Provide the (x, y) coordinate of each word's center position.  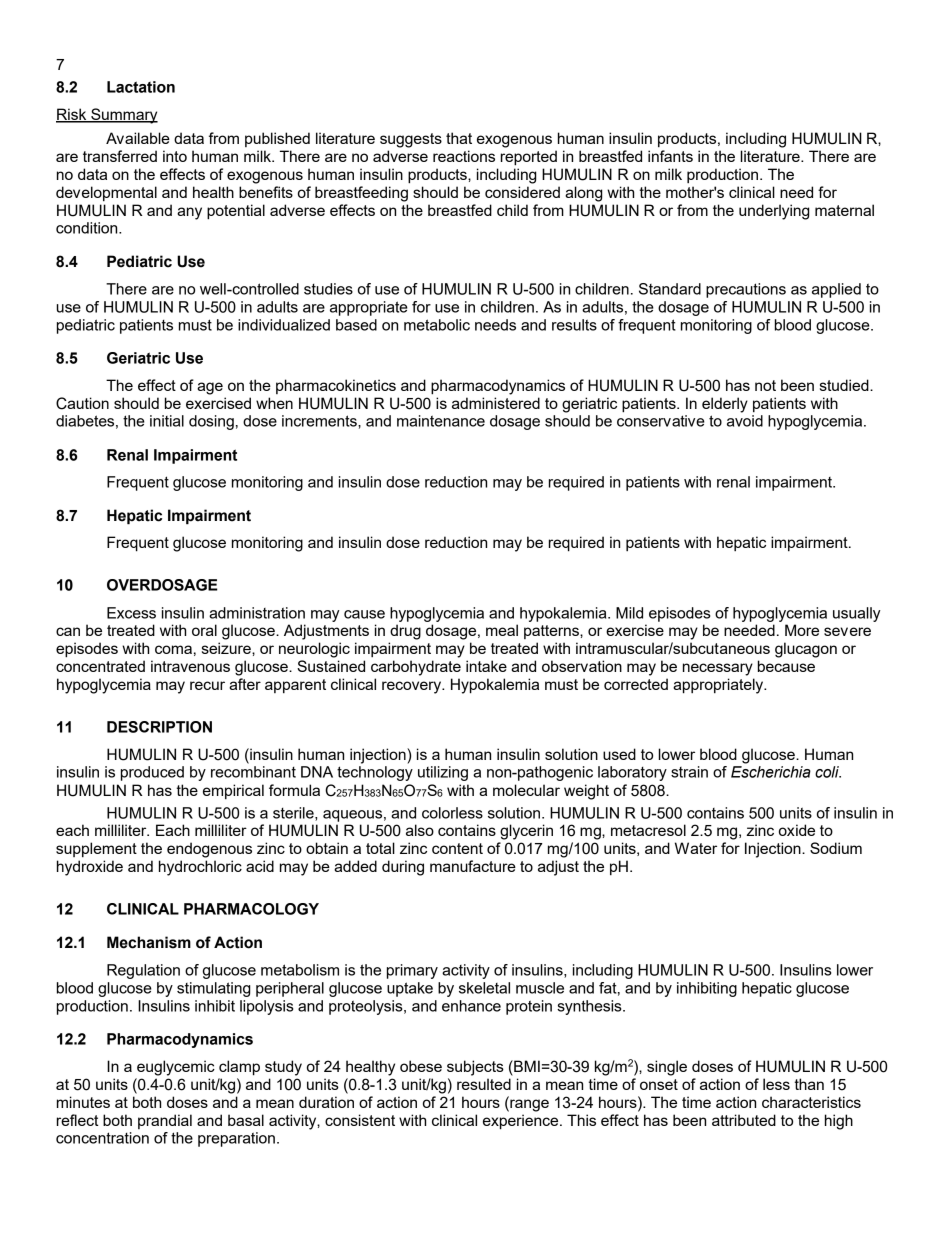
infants (670, 156)
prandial (165, 1121)
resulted (484, 1084)
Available (138, 138)
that (459, 138)
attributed (744, 1120)
